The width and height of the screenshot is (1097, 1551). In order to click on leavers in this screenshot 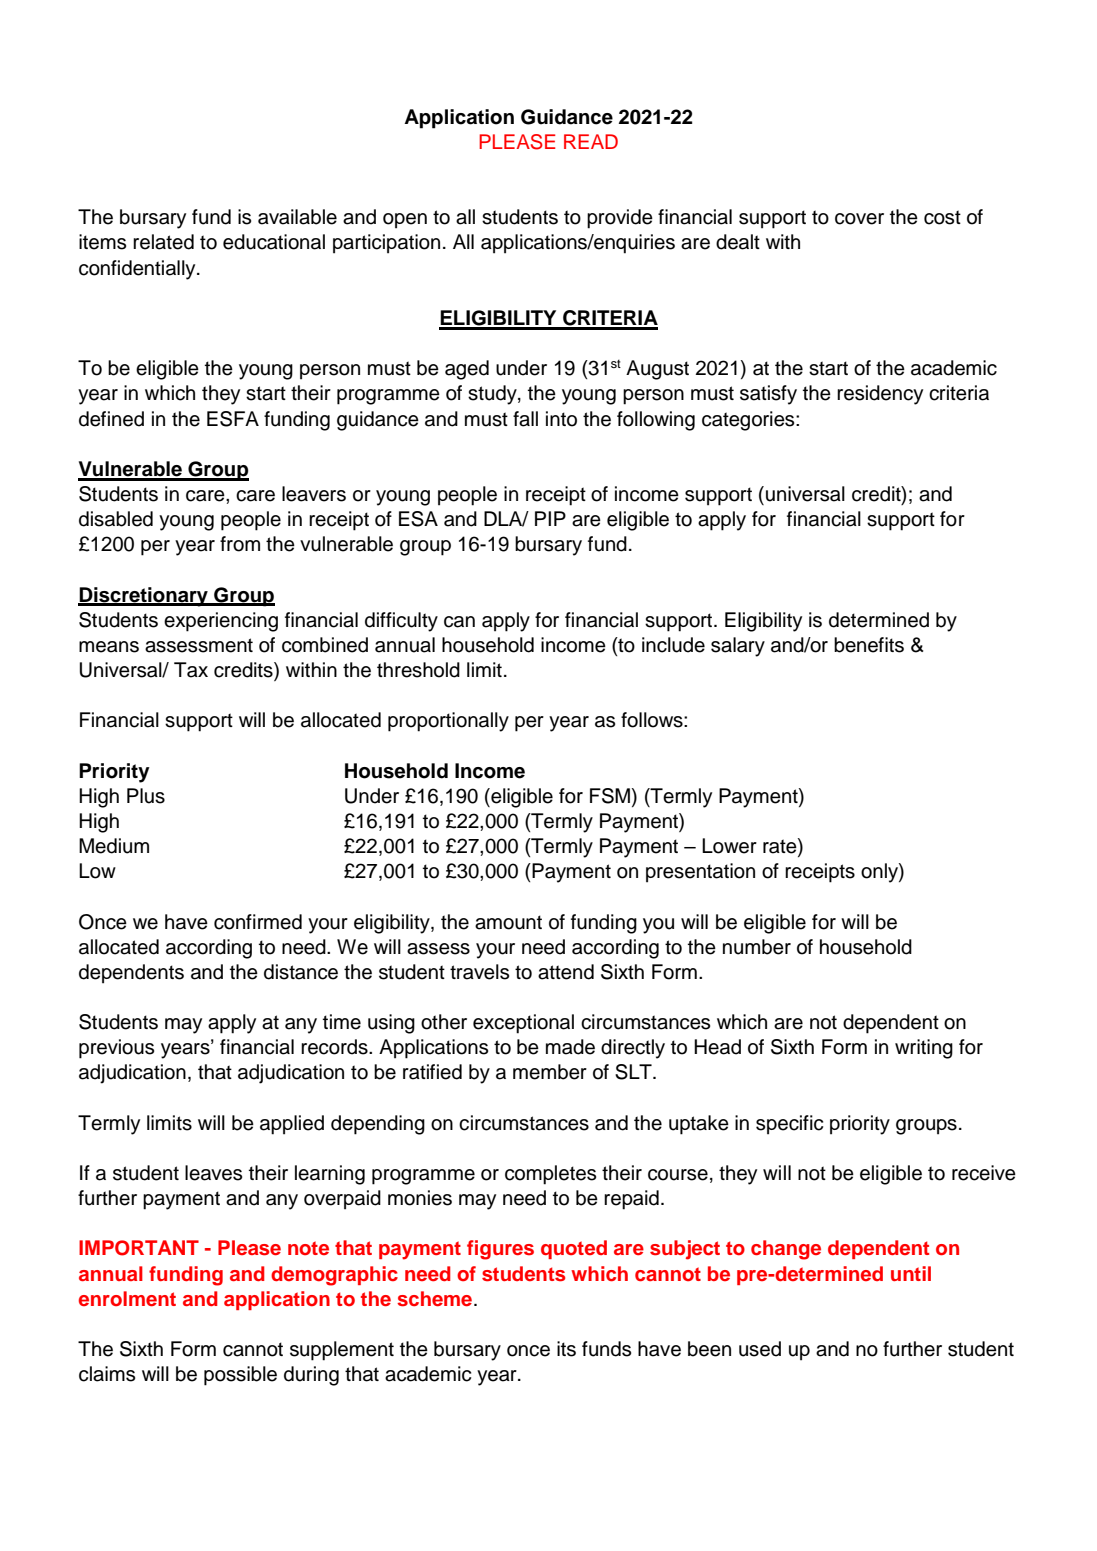, I will do `click(314, 494)`.
